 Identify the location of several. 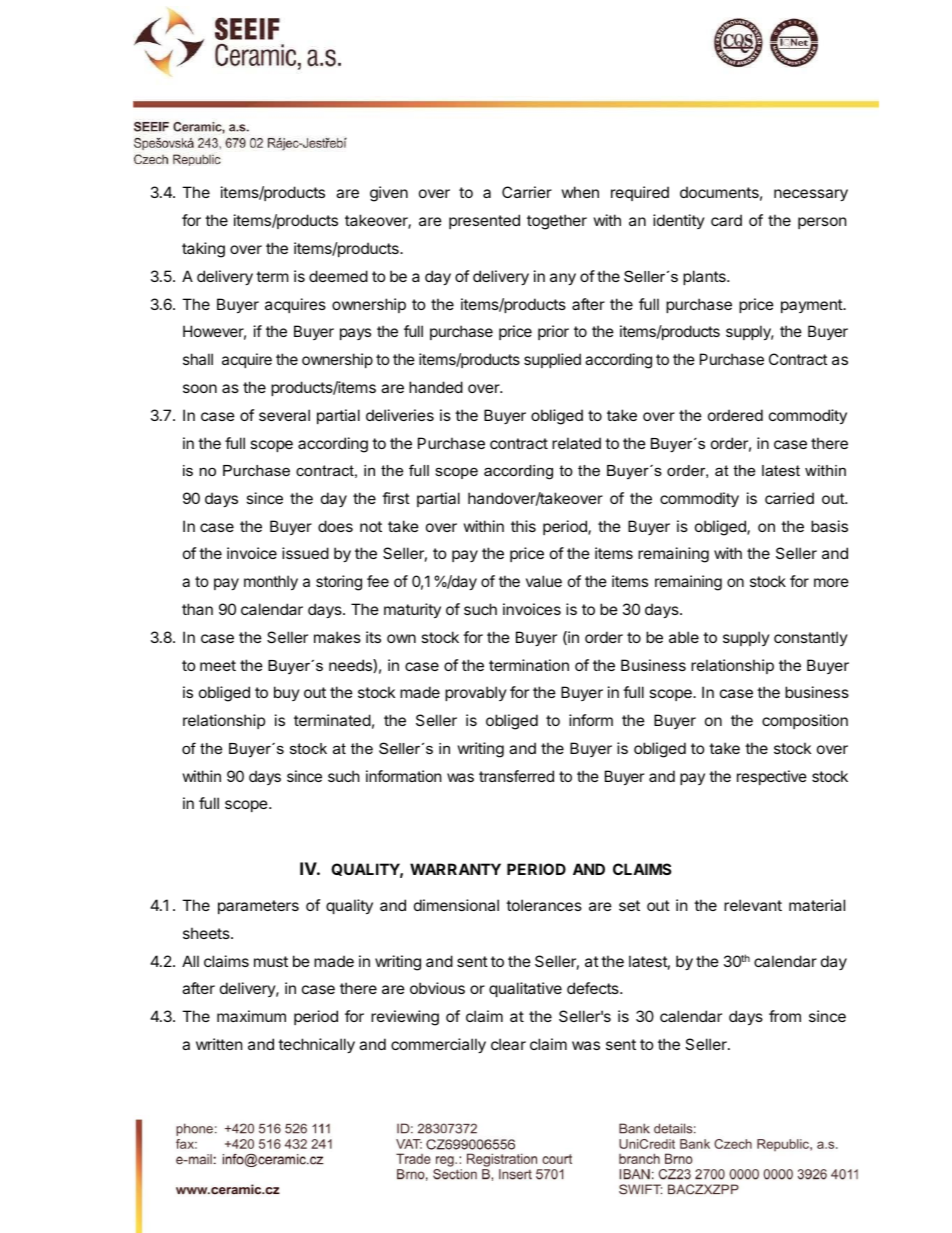
(284, 415).
